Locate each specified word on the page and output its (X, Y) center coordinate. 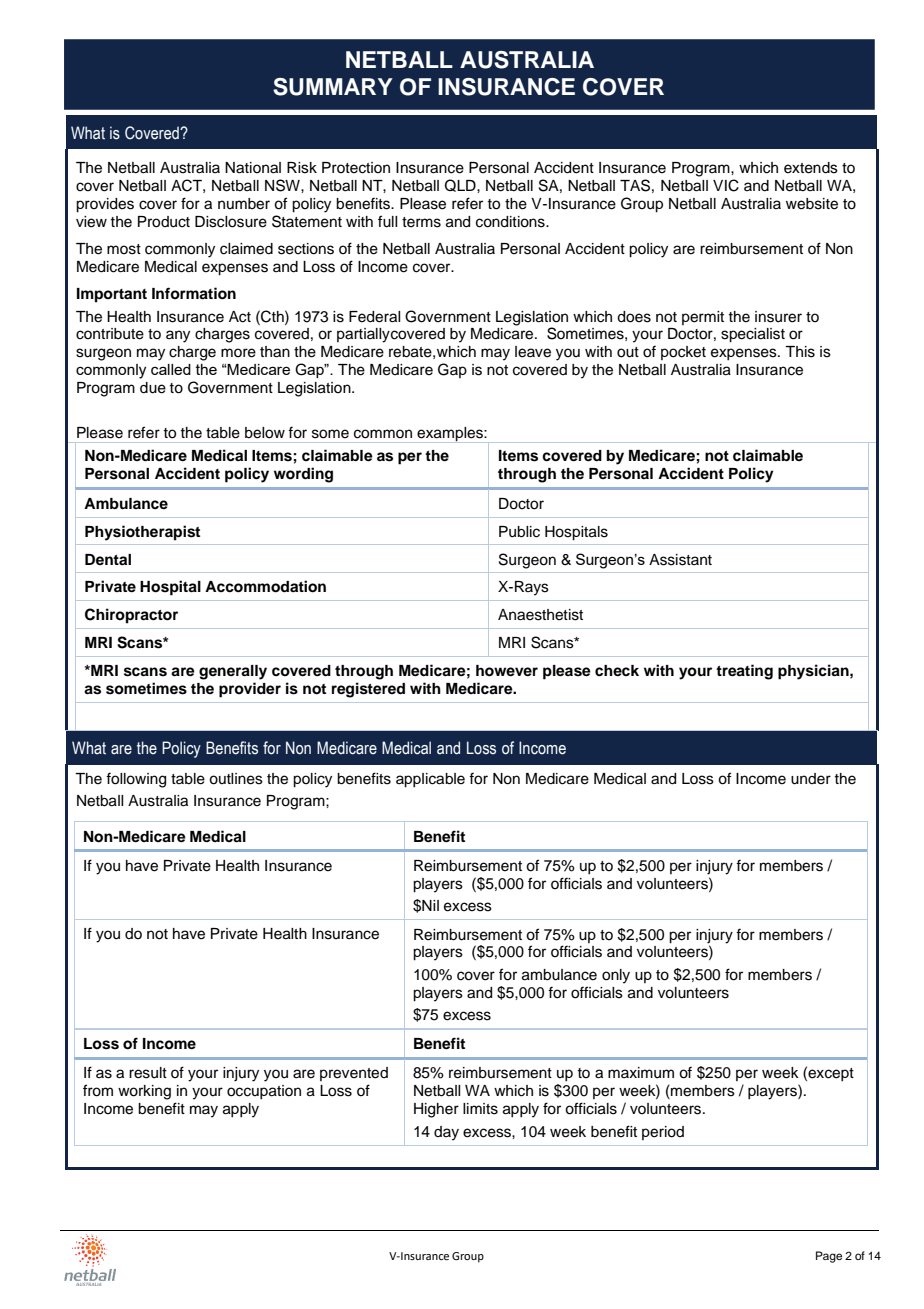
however (507, 671)
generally (233, 672)
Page (829, 1257)
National (253, 168)
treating (744, 672)
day (446, 1133)
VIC (726, 185)
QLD (461, 185)
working (144, 1092)
